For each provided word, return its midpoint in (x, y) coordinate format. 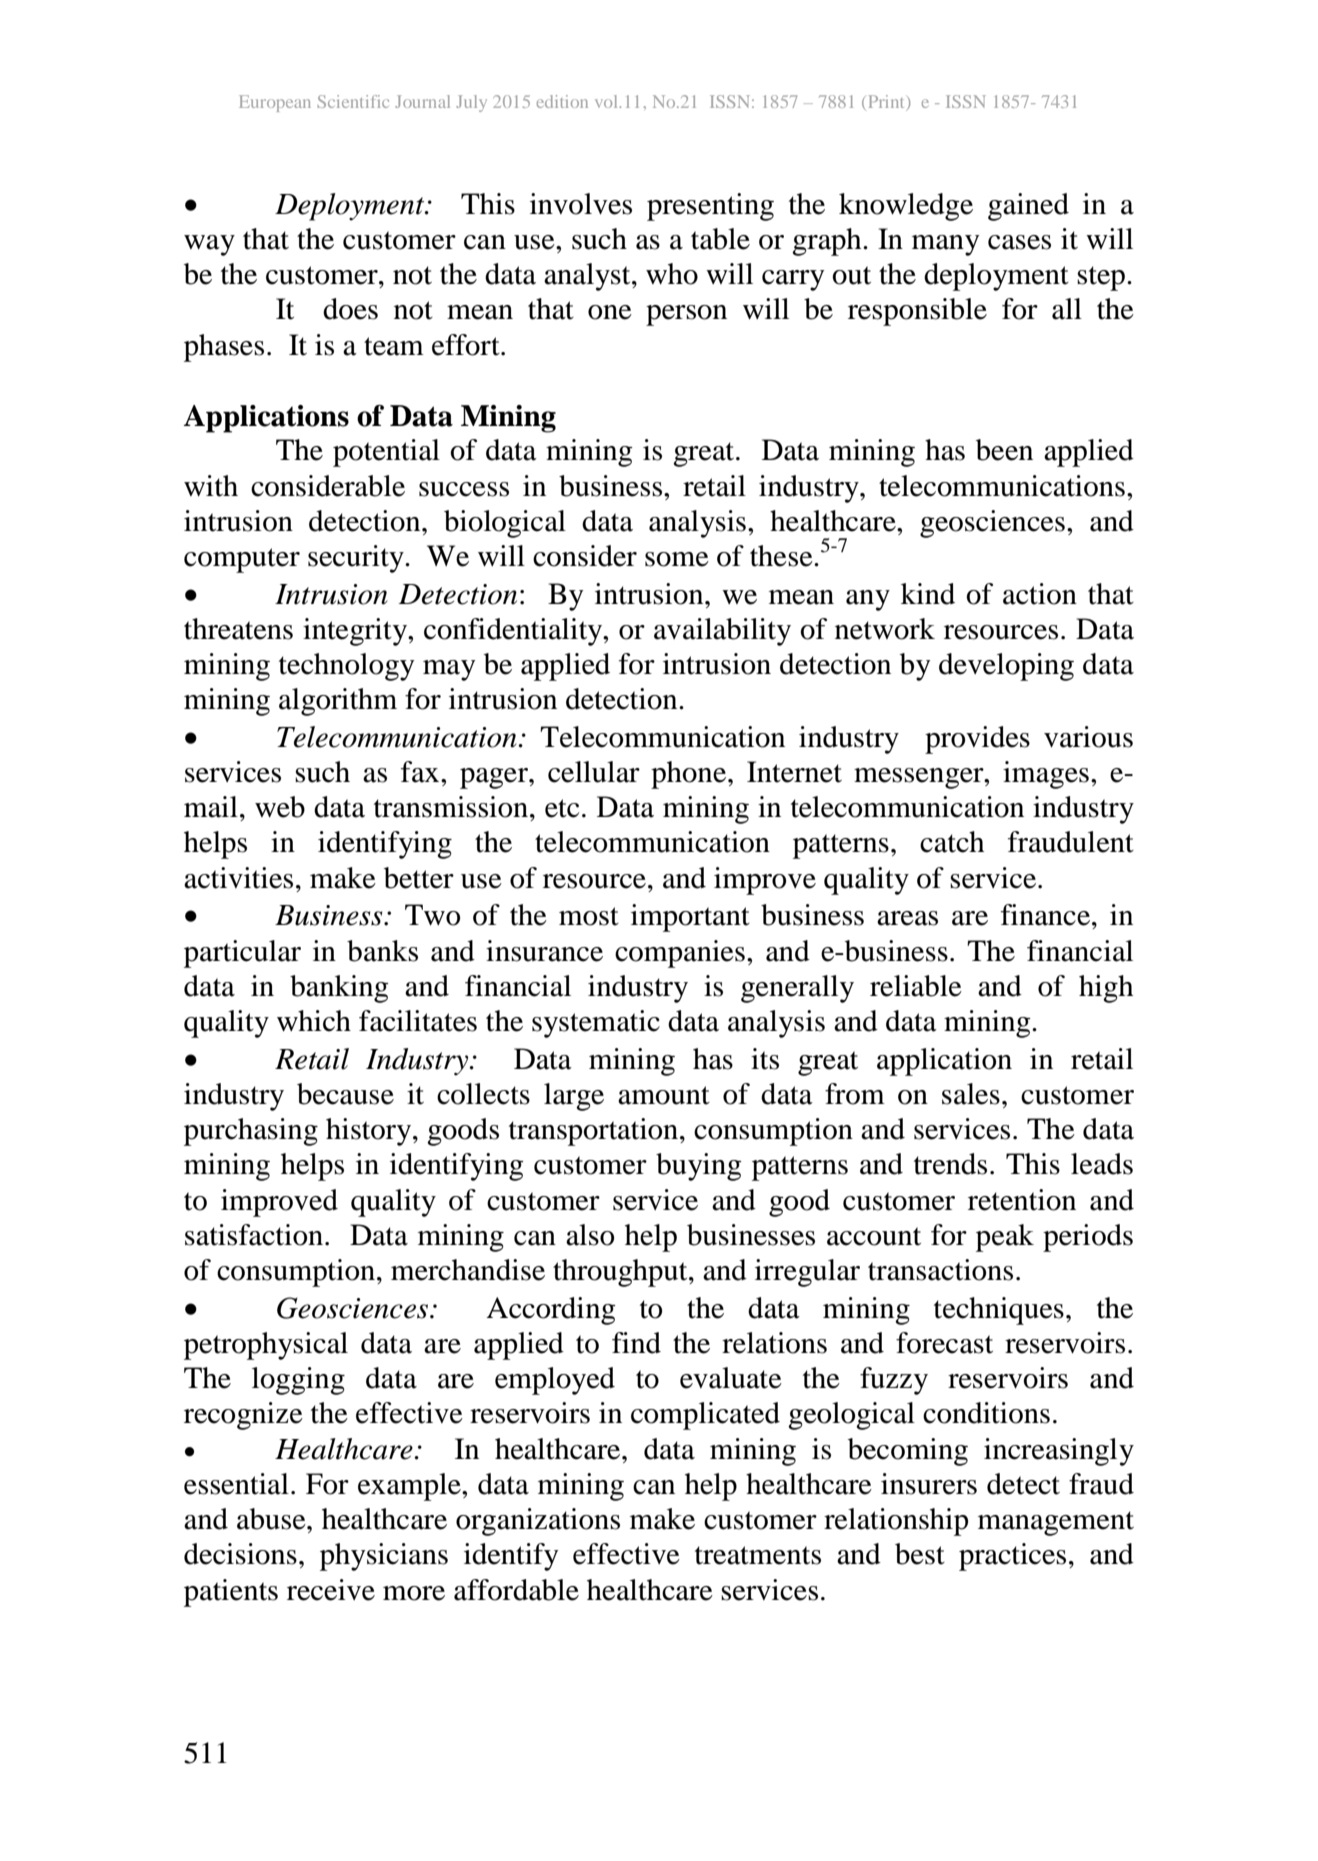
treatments (758, 1555)
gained (1028, 207)
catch (952, 842)
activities (238, 878)
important (690, 918)
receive (331, 1590)
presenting (710, 207)
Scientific (353, 101)
